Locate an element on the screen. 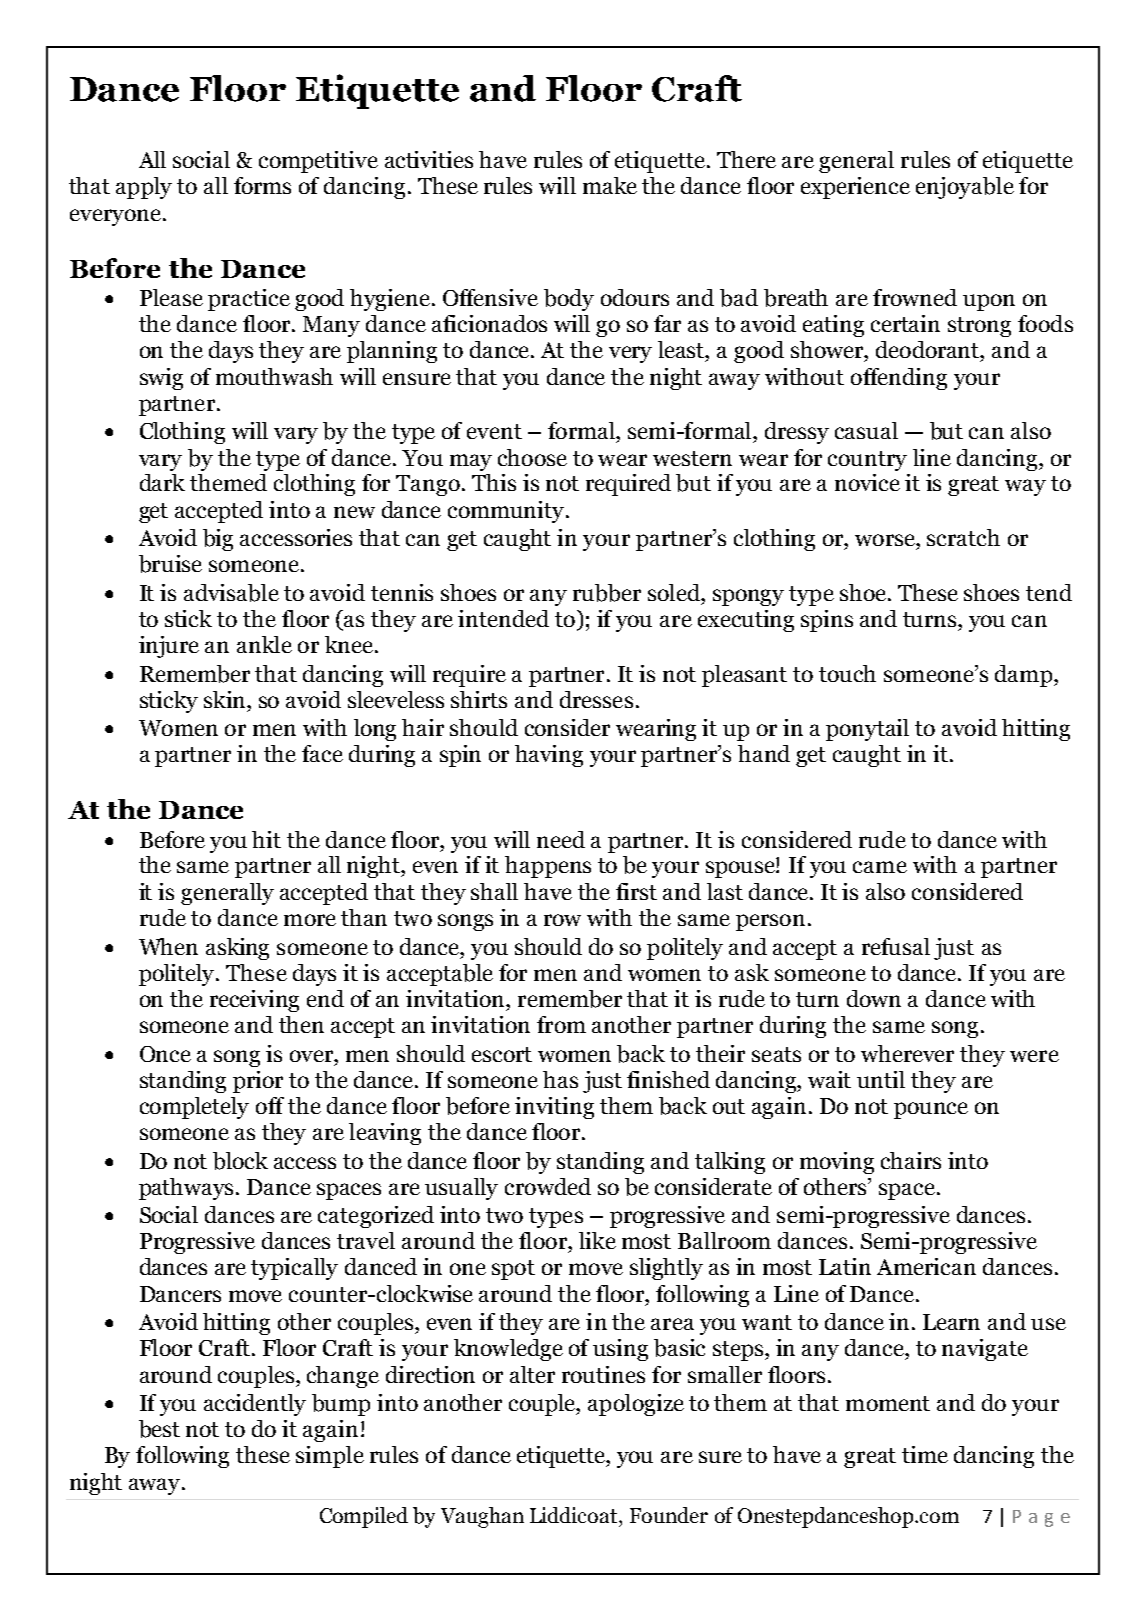 The height and width of the screenshot is (1620, 1145). pounce is located at coordinates (931, 1110).
